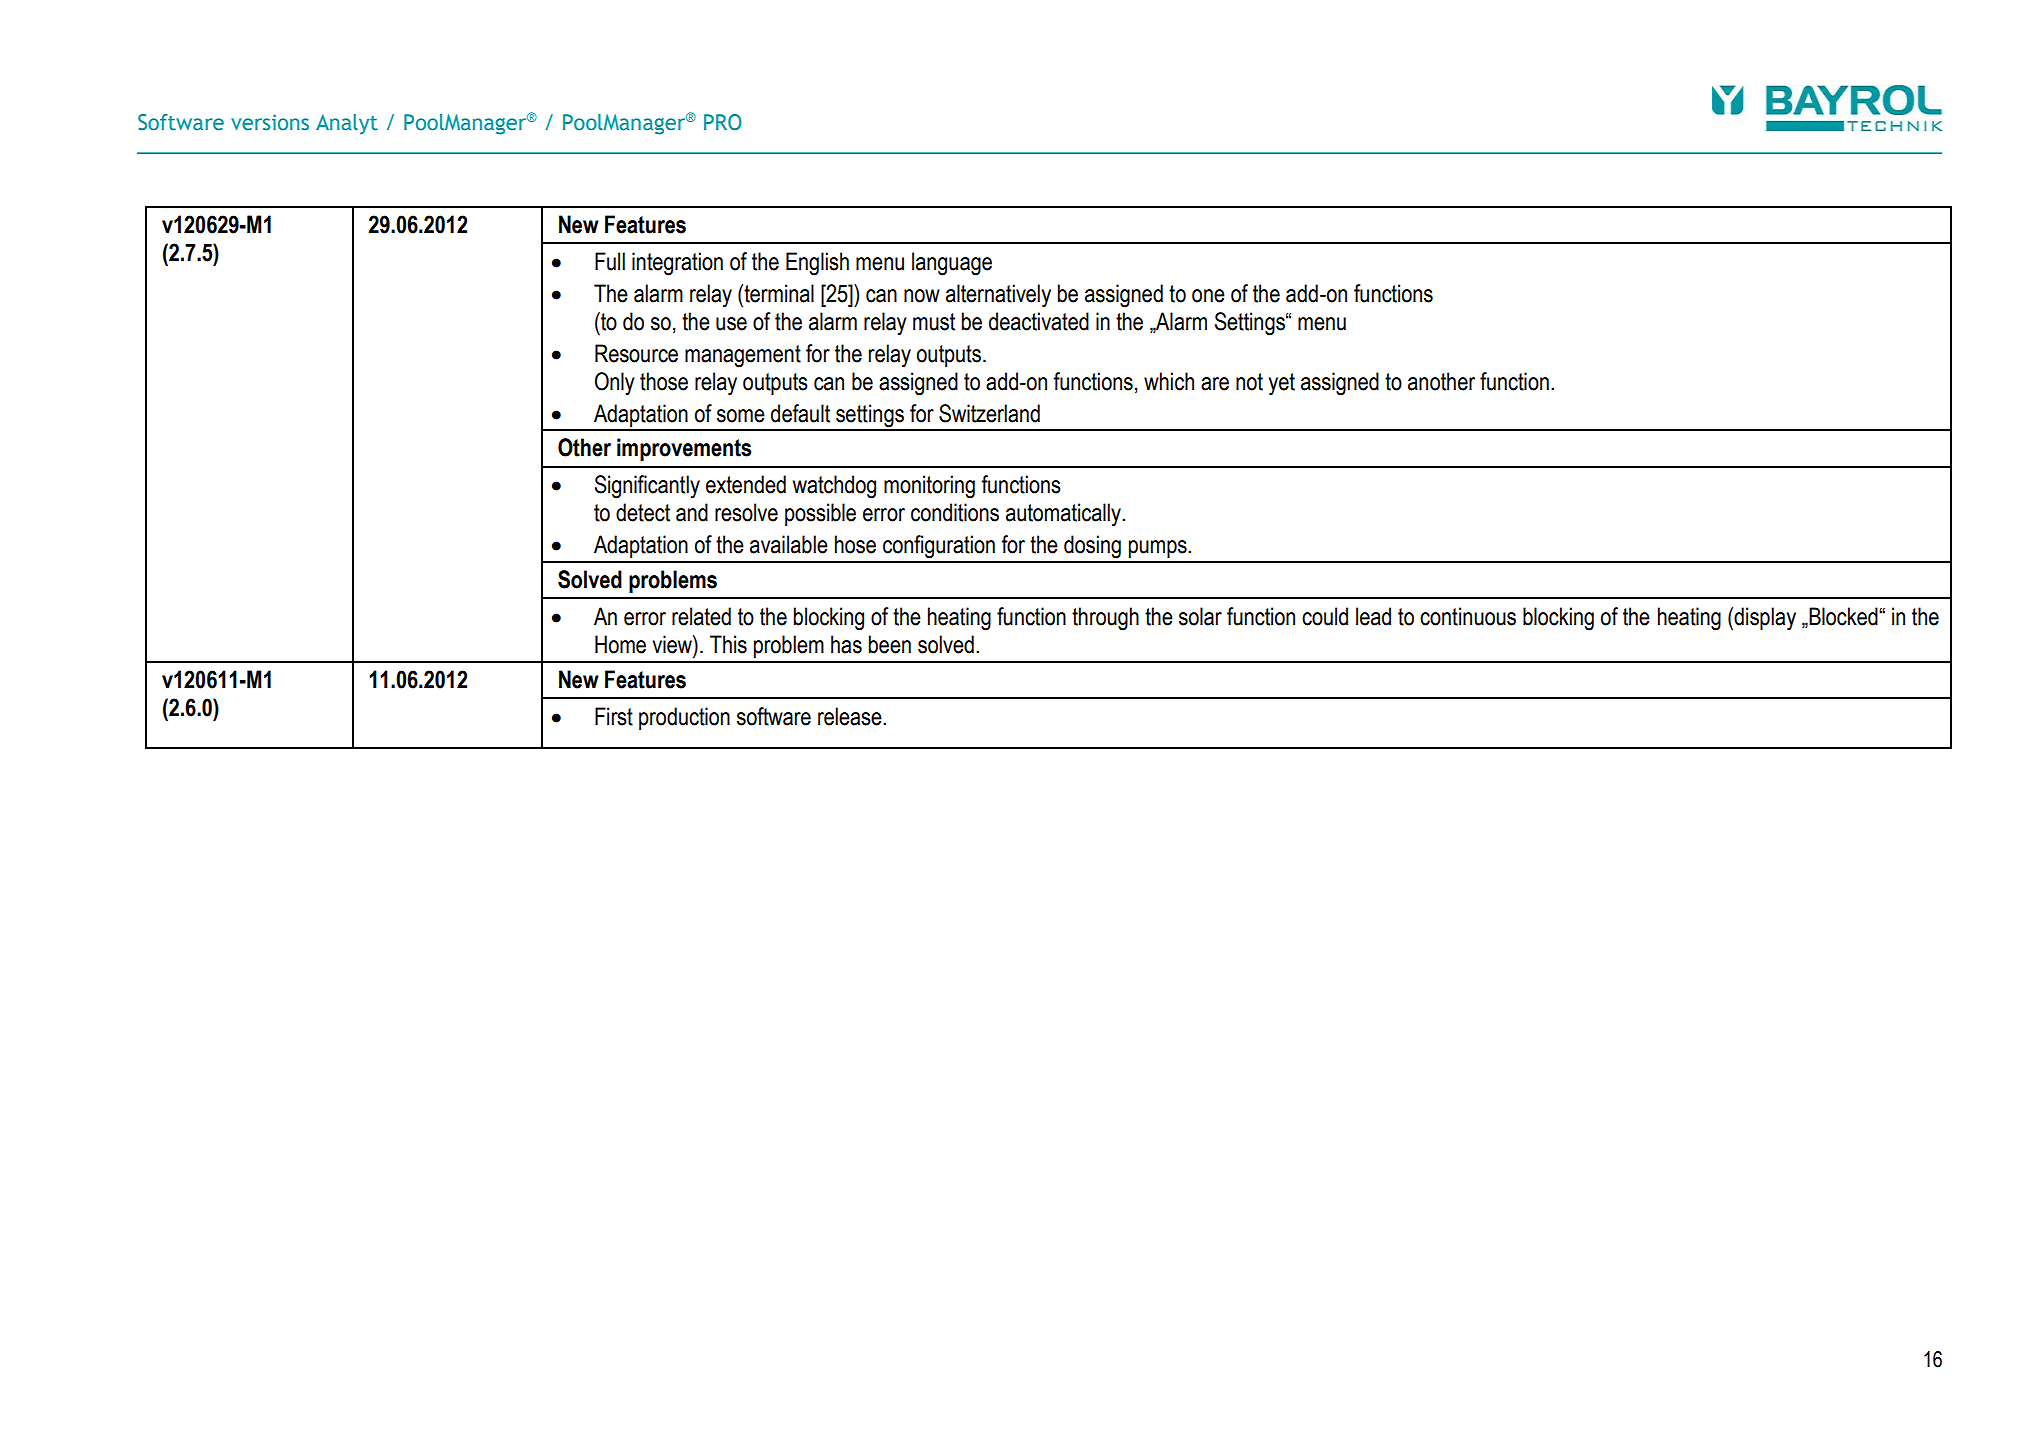 Image resolution: width=2042 pixels, height=1444 pixels. Describe the element at coordinates (817, 264) in the image. I see `English` at that location.
